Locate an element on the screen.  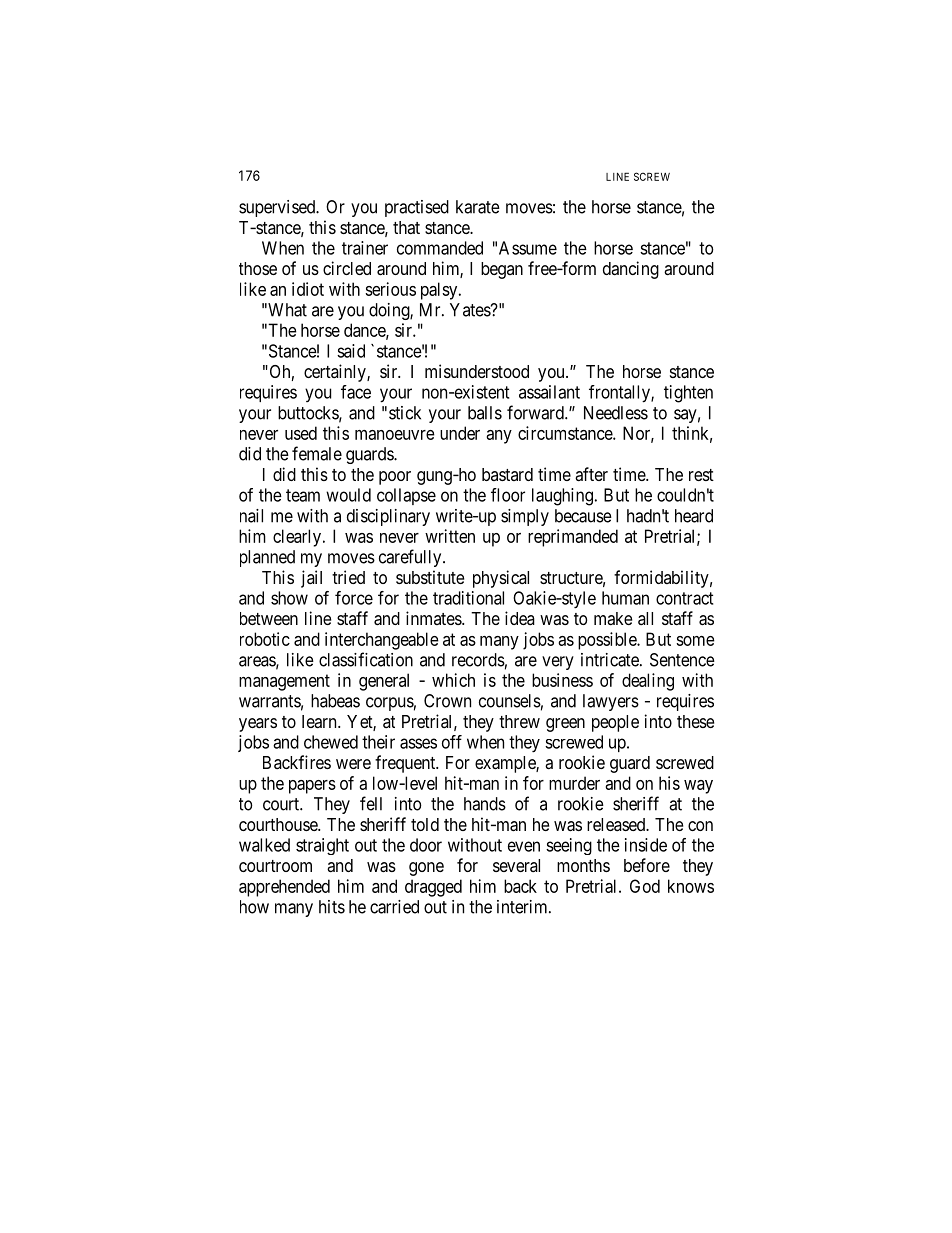
records is located at coordinates (478, 660).
